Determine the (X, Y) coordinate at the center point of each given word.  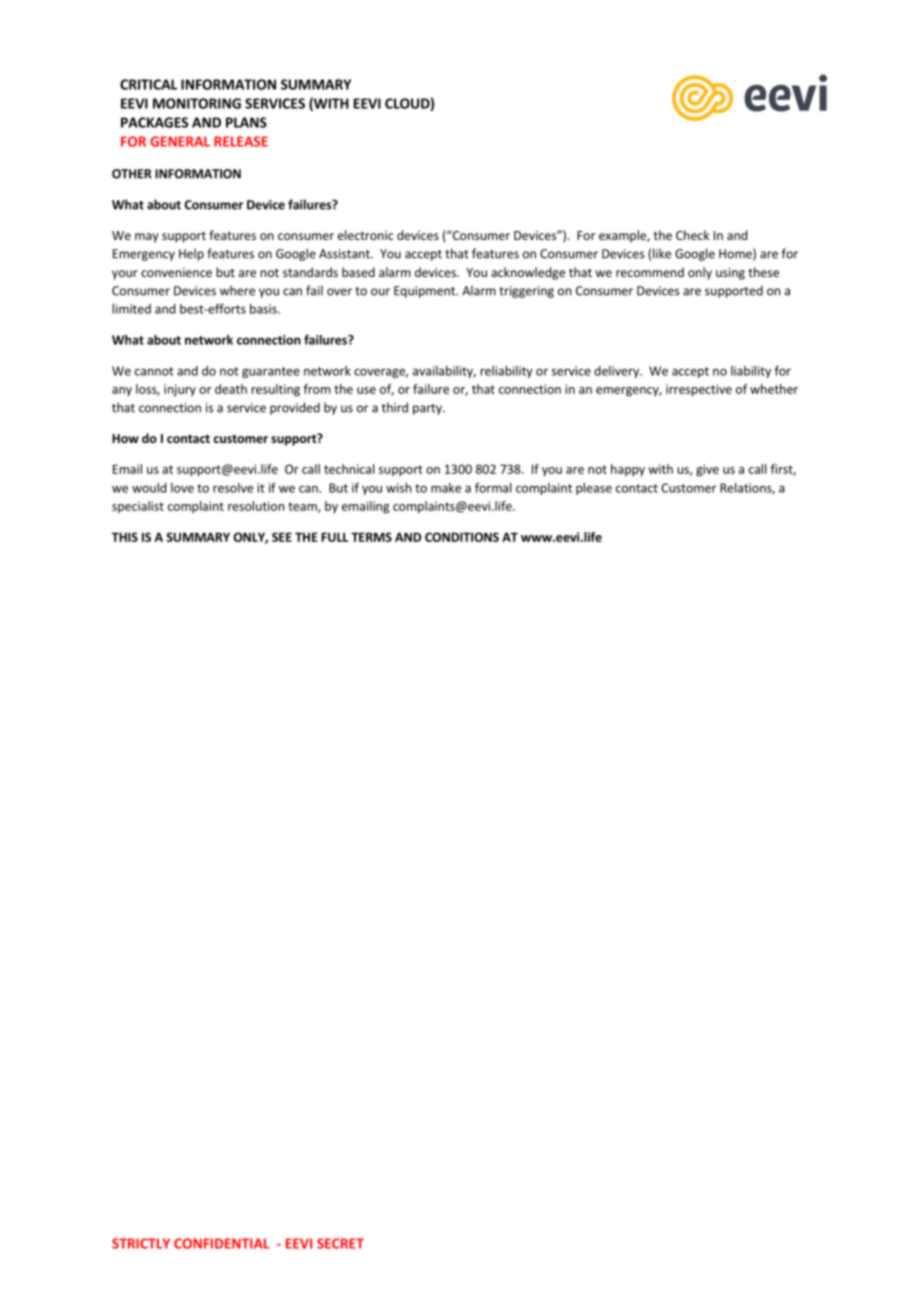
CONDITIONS (462, 537)
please (594, 489)
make (446, 488)
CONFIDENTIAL (221, 1243)
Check (693, 235)
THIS (125, 537)
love (182, 488)
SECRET (340, 1243)
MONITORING (197, 103)
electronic (366, 235)
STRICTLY (141, 1243)
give (707, 470)
